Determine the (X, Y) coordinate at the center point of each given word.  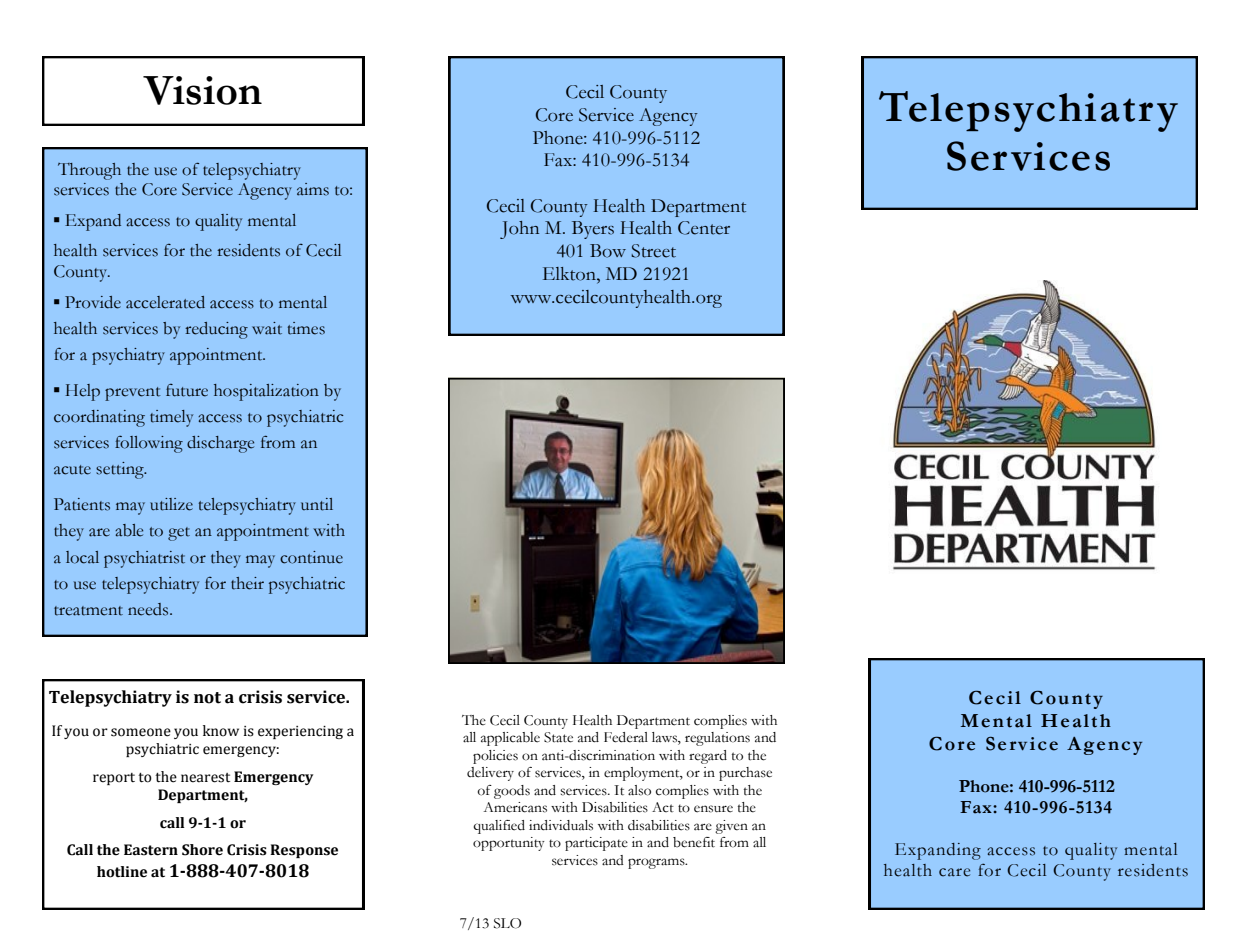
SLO (507, 923)
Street (653, 251)
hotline (122, 872)
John (519, 230)
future (187, 390)
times (306, 328)
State (558, 737)
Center (704, 228)
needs (149, 609)
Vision (202, 90)
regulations (717, 739)
